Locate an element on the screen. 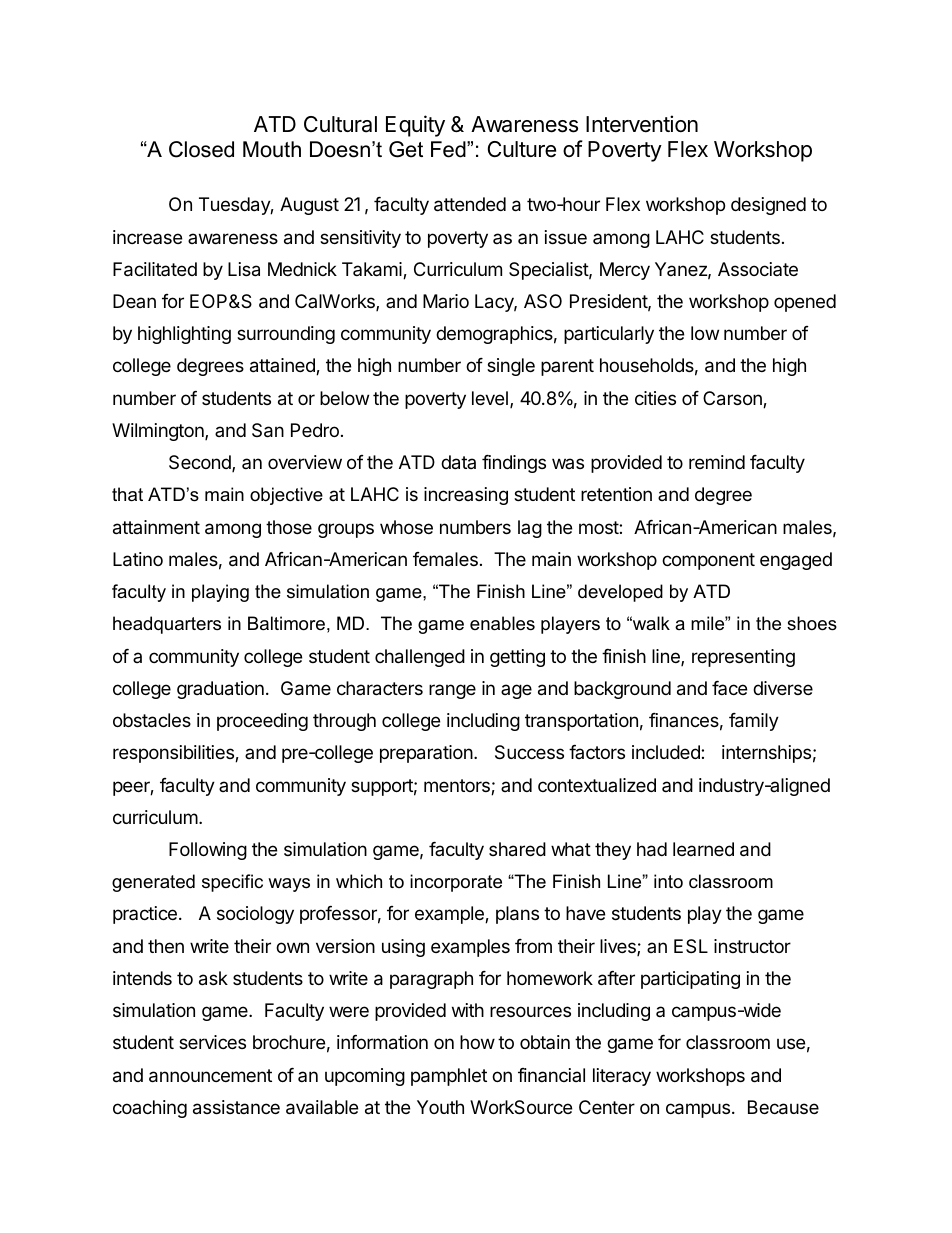  remind is located at coordinates (717, 462).
